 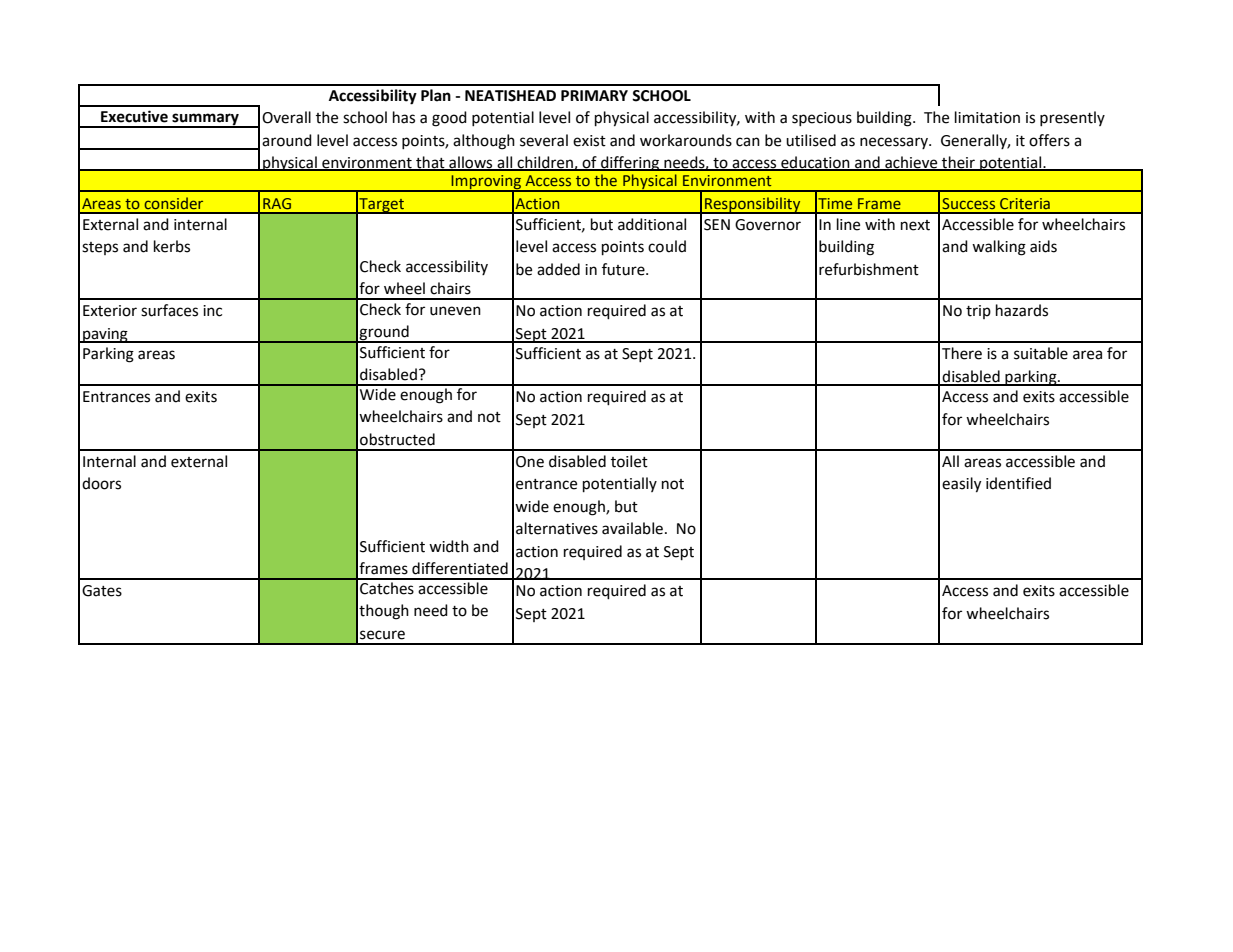 What do you see at coordinates (382, 635) in the page?
I see `secure` at bounding box center [382, 635].
